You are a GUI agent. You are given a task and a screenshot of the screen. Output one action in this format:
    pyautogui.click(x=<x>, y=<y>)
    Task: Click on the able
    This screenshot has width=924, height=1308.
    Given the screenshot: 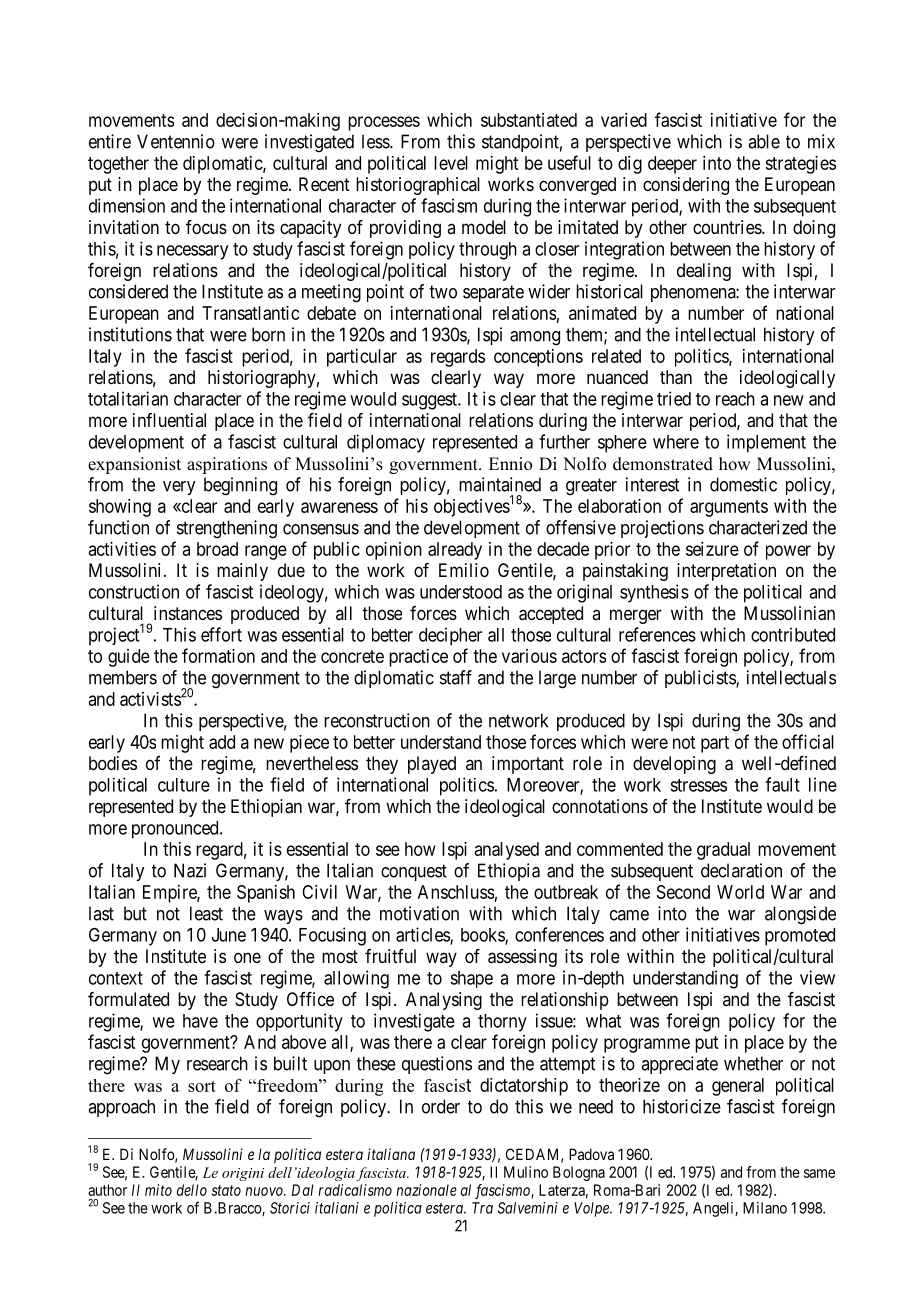 What is the action you would take?
    pyautogui.click(x=764, y=141)
